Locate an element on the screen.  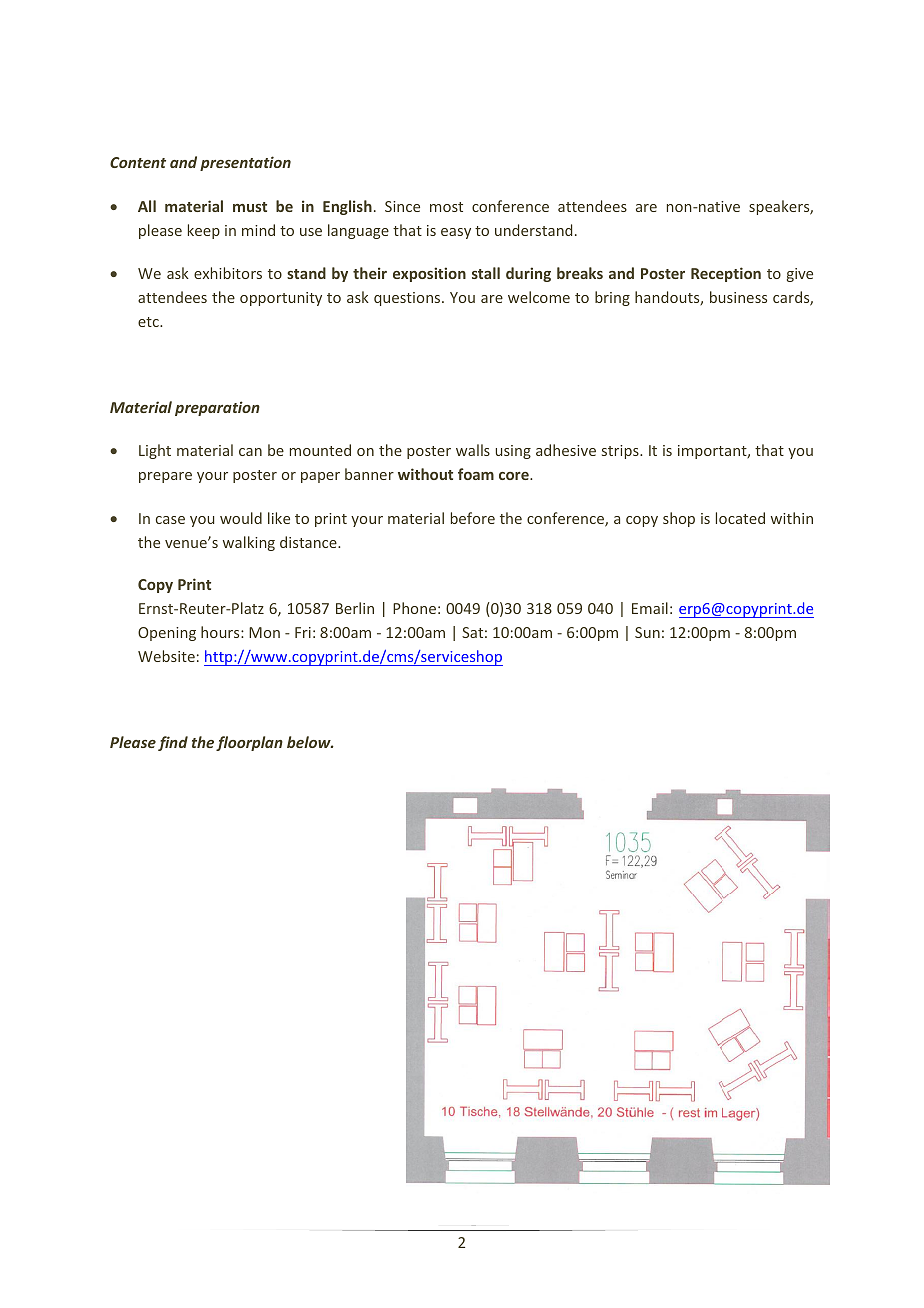
walls is located at coordinates (473, 450).
